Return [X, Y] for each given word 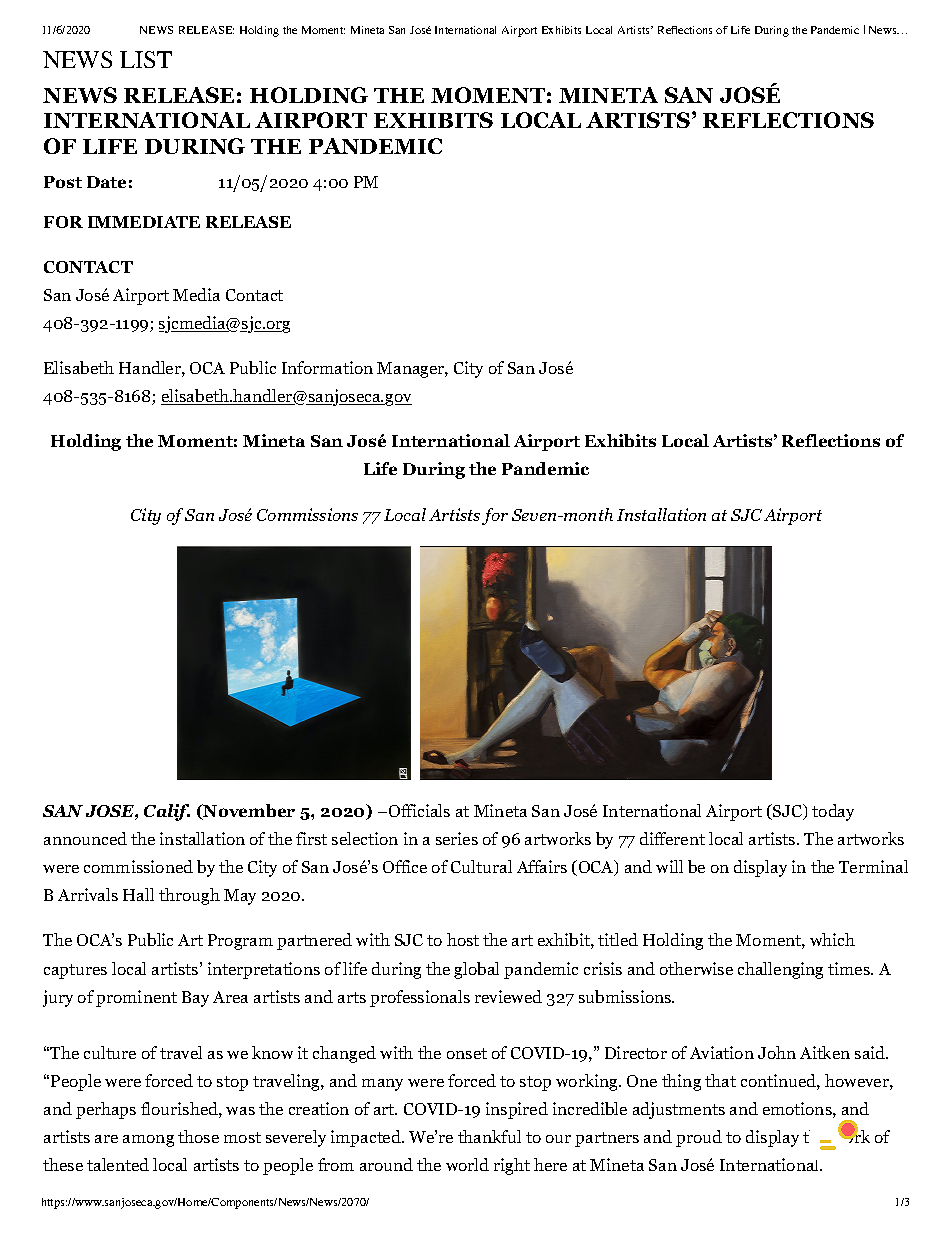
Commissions [307, 514]
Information [327, 367]
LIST [146, 59]
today [833, 812]
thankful [489, 1136]
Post [63, 182]
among [148, 1141]
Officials [419, 810]
